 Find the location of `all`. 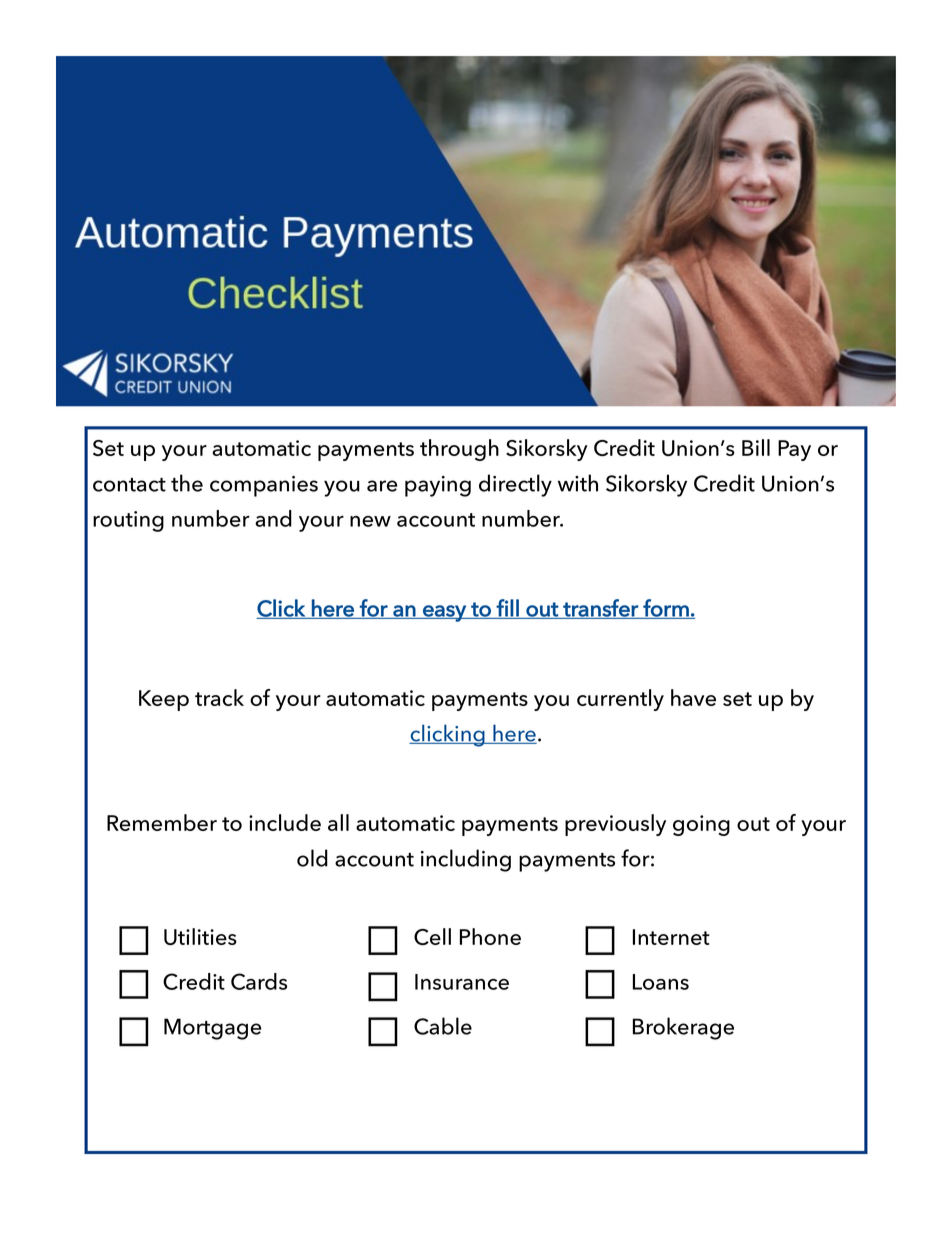

all is located at coordinates (338, 822).
